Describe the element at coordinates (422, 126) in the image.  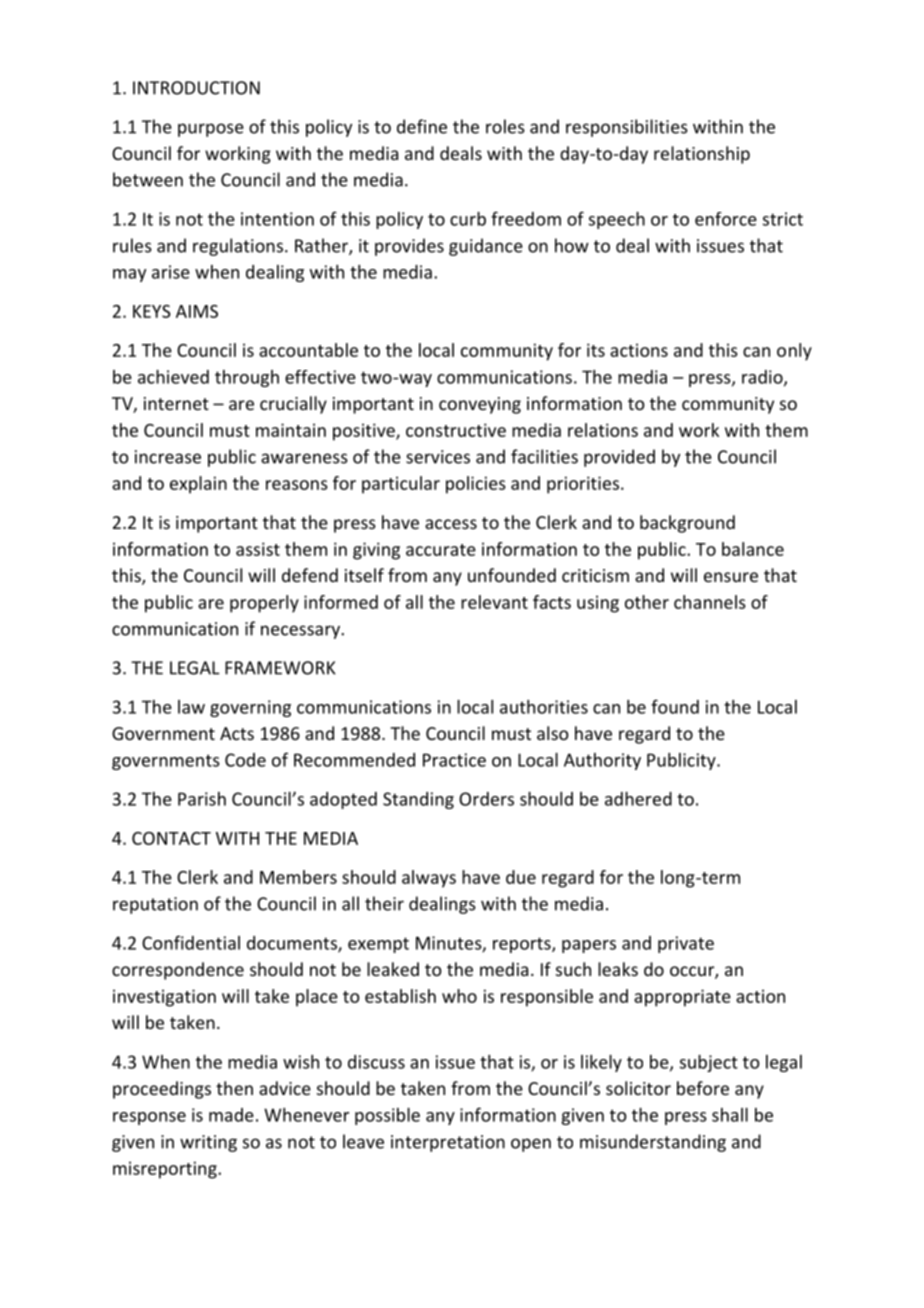
I see `define` at that location.
